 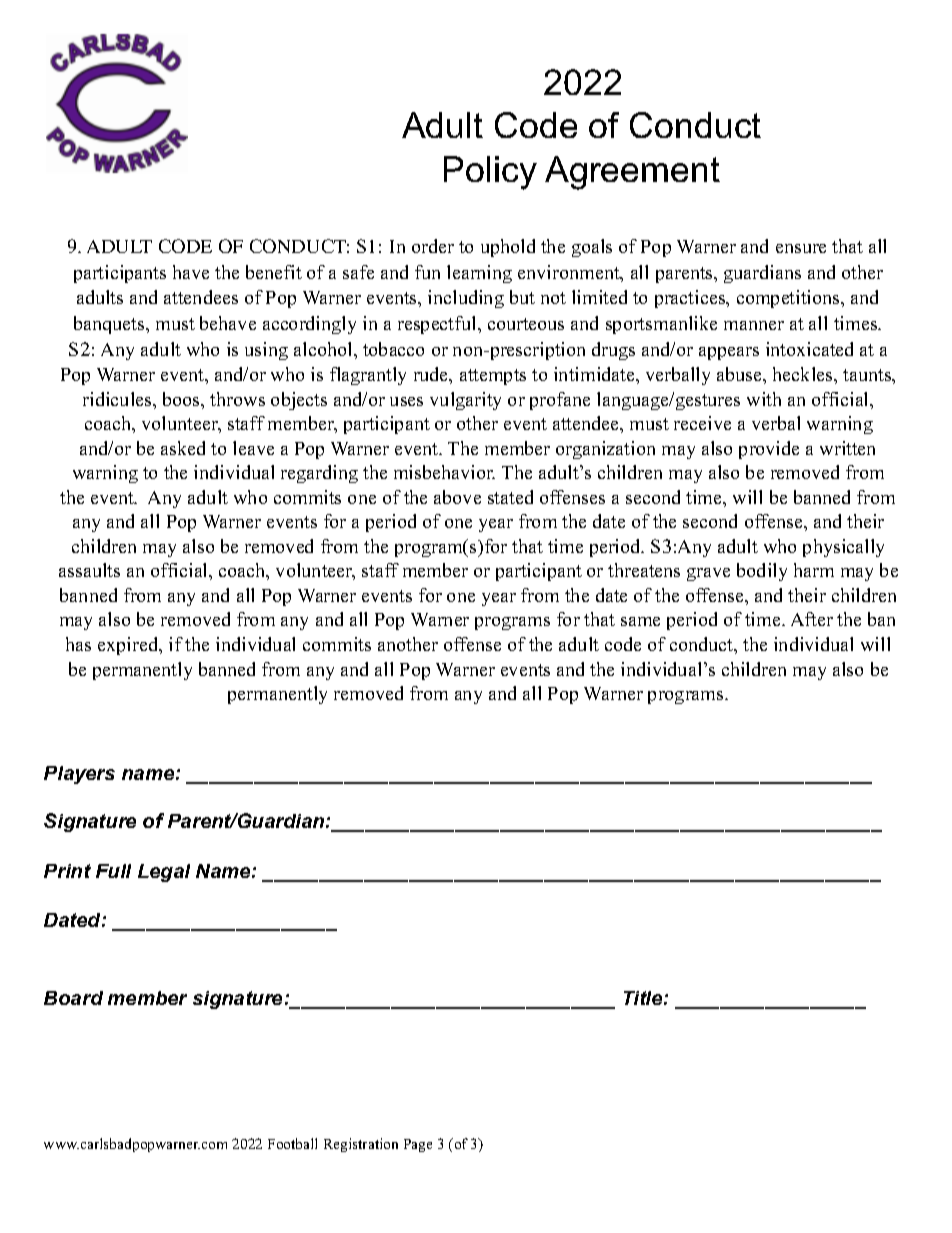 What do you see at coordinates (361, 1145) in the document?
I see `Registration` at bounding box center [361, 1145].
